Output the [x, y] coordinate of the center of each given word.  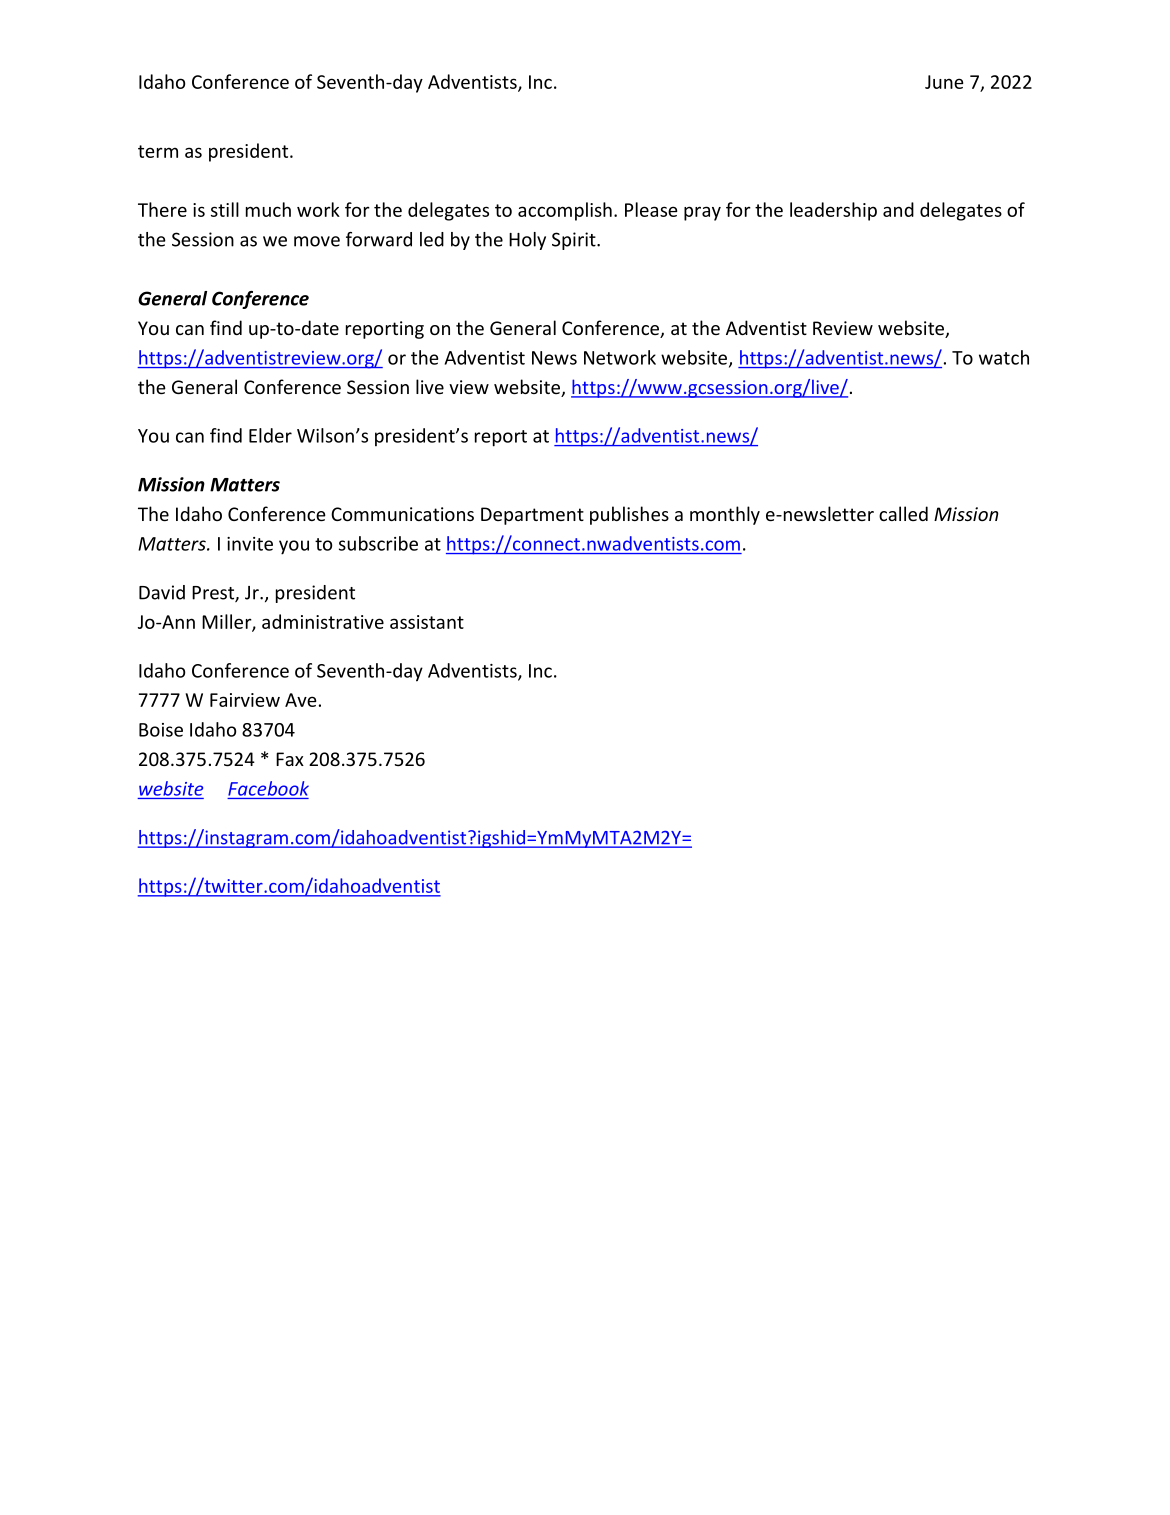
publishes [629, 515]
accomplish [565, 211]
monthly [725, 515]
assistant [427, 622]
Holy [527, 241]
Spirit [575, 241]
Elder [270, 435]
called [903, 513]
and [898, 209]
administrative [323, 621]
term [158, 151]
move [317, 241]
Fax [290, 759]
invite [250, 544]
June [944, 82]
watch [1004, 357]
